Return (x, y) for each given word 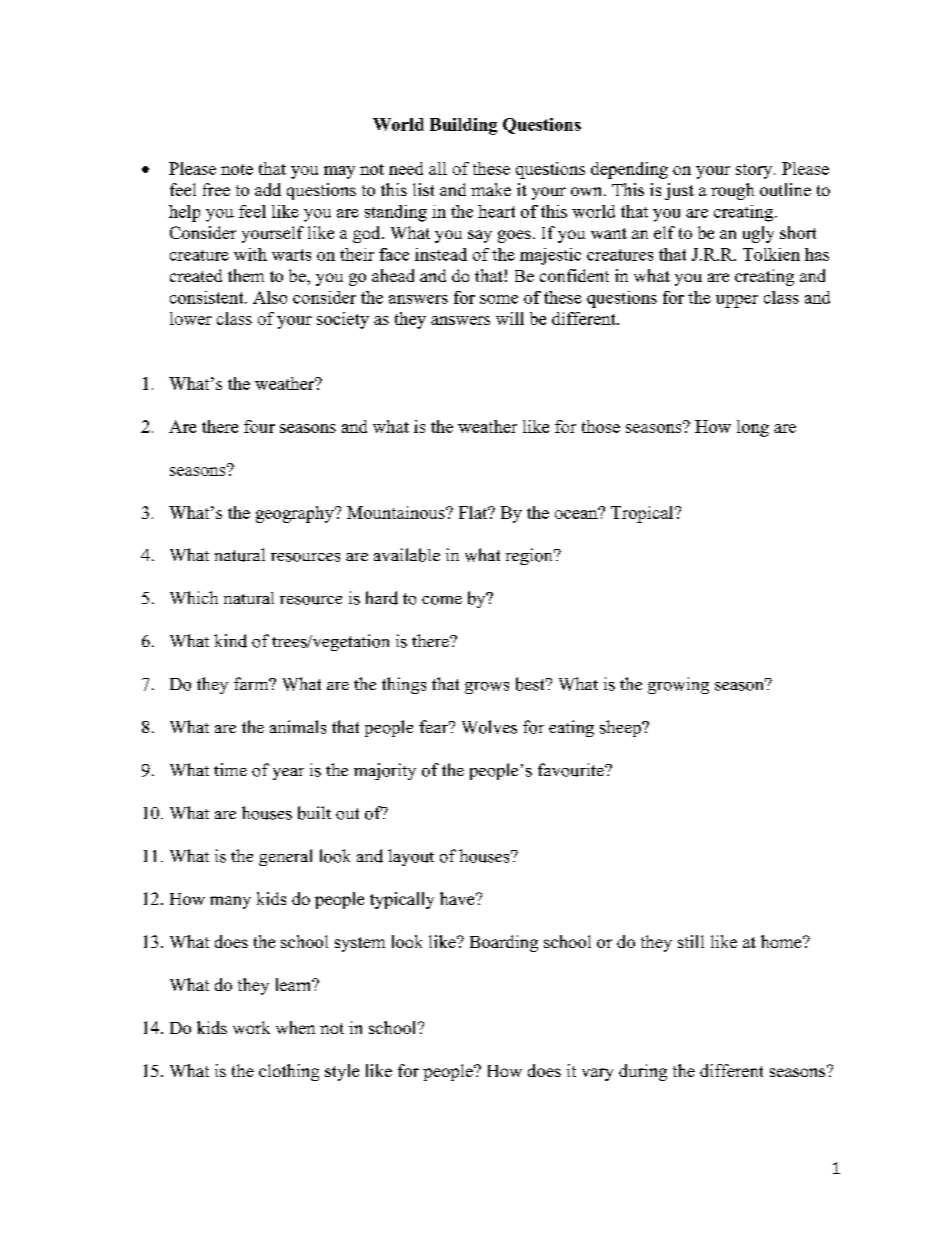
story (755, 171)
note (237, 169)
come (442, 600)
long (753, 428)
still (691, 941)
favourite (572, 770)
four (259, 426)
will (510, 318)
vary (597, 1074)
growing (678, 685)
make (491, 189)
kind (230, 641)
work (251, 1027)
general (285, 857)
